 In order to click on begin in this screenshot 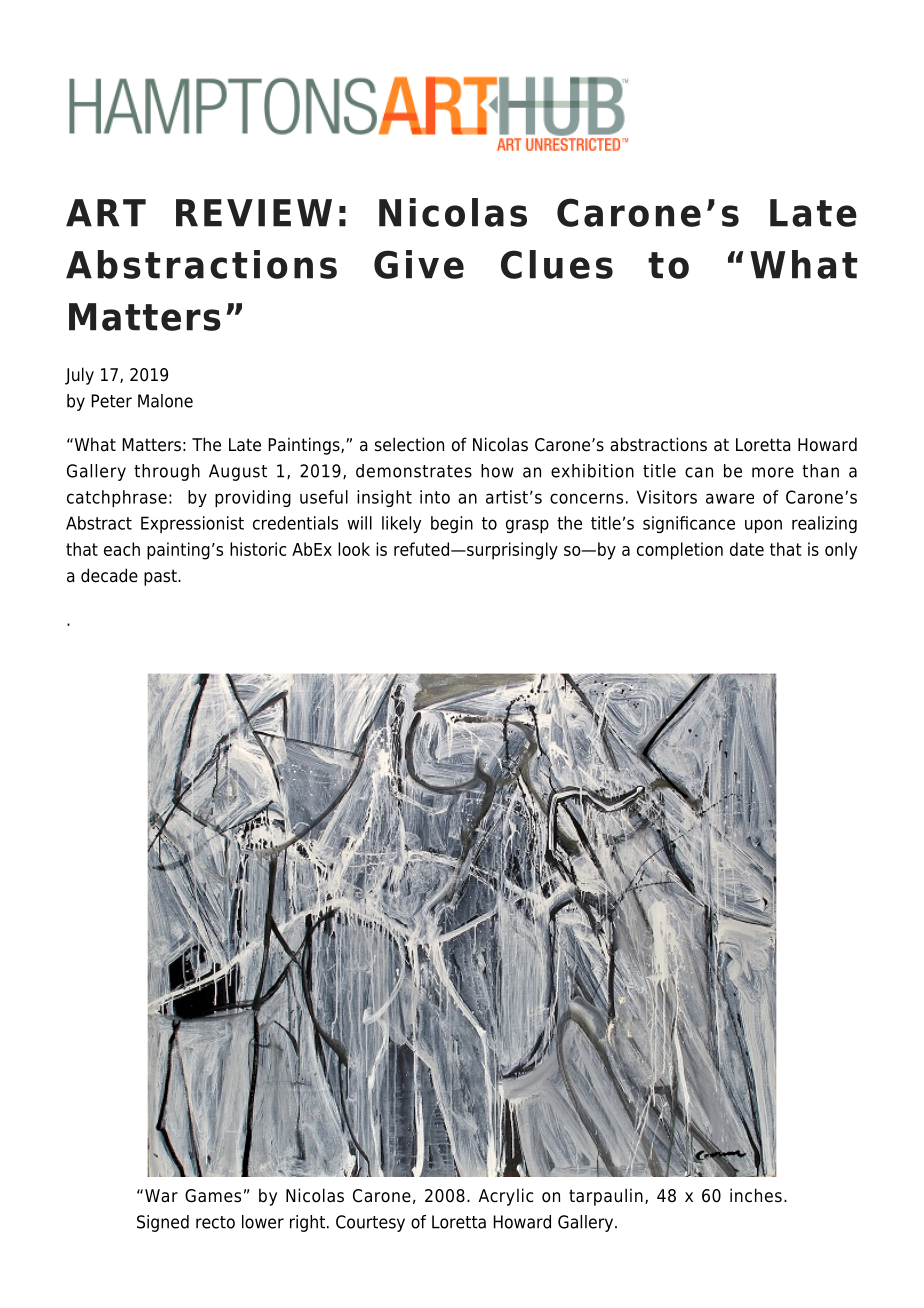, I will do `click(452, 524)`.
